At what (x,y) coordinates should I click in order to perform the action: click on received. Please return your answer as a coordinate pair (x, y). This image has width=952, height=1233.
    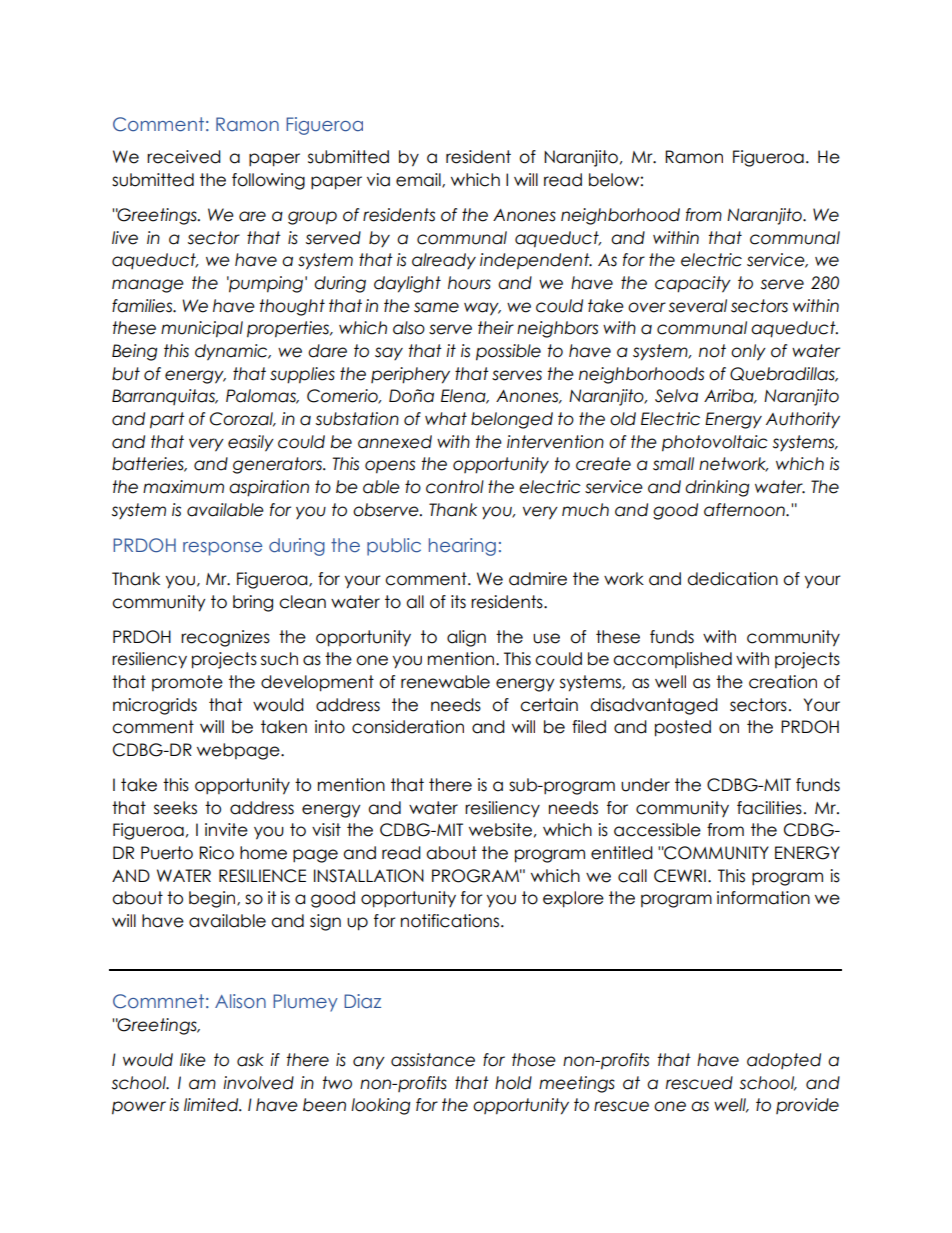
    Looking at the image, I should click on (184, 157).
